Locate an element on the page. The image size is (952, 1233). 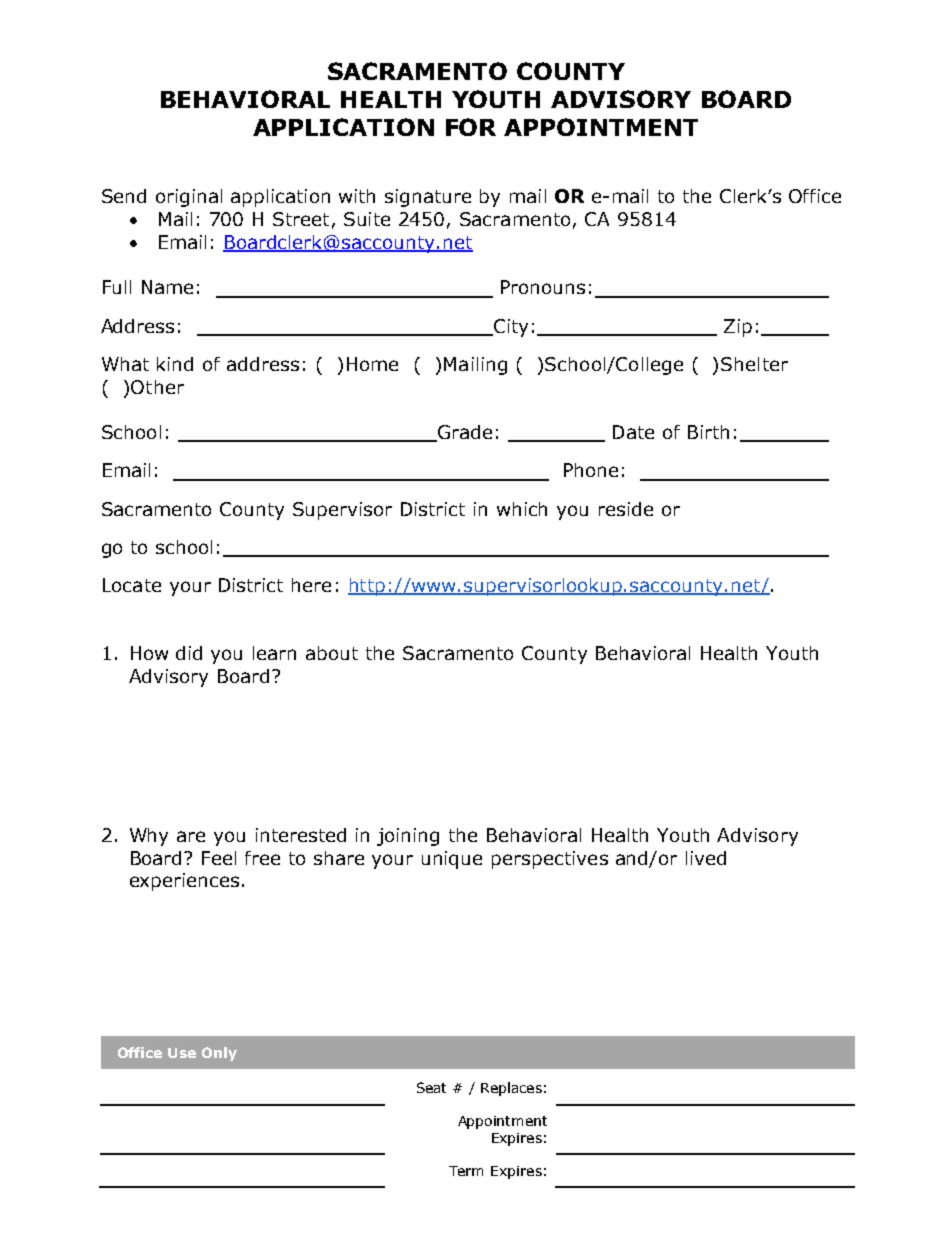
signature is located at coordinates (428, 198).
